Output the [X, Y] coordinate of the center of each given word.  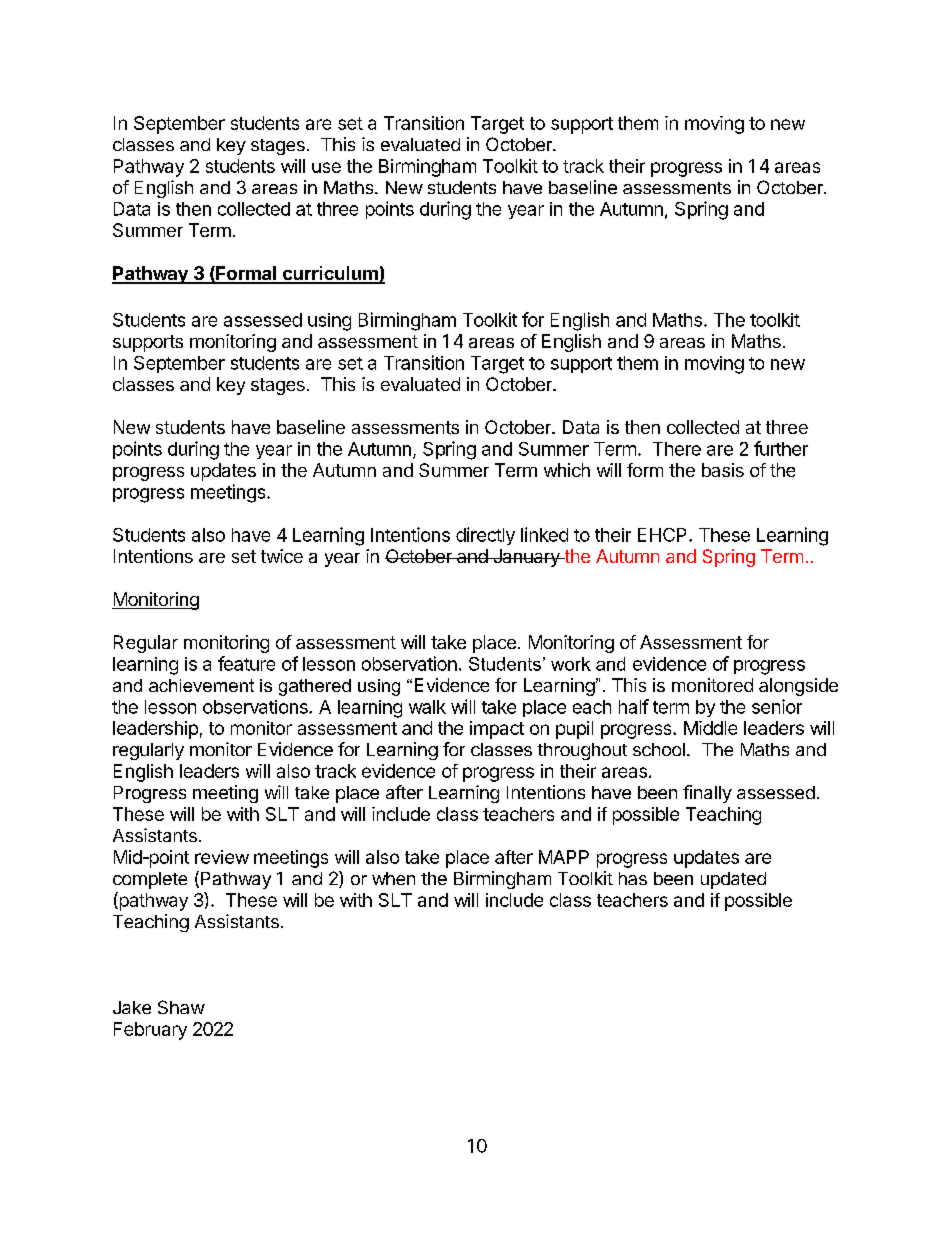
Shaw [181, 1007]
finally [707, 794]
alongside [798, 687]
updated [733, 880]
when [393, 878]
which [567, 470]
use [326, 167]
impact [497, 730]
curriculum [330, 274]
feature [246, 663]
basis [723, 470]
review [222, 857]
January [526, 558]
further [781, 448]
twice [282, 556]
